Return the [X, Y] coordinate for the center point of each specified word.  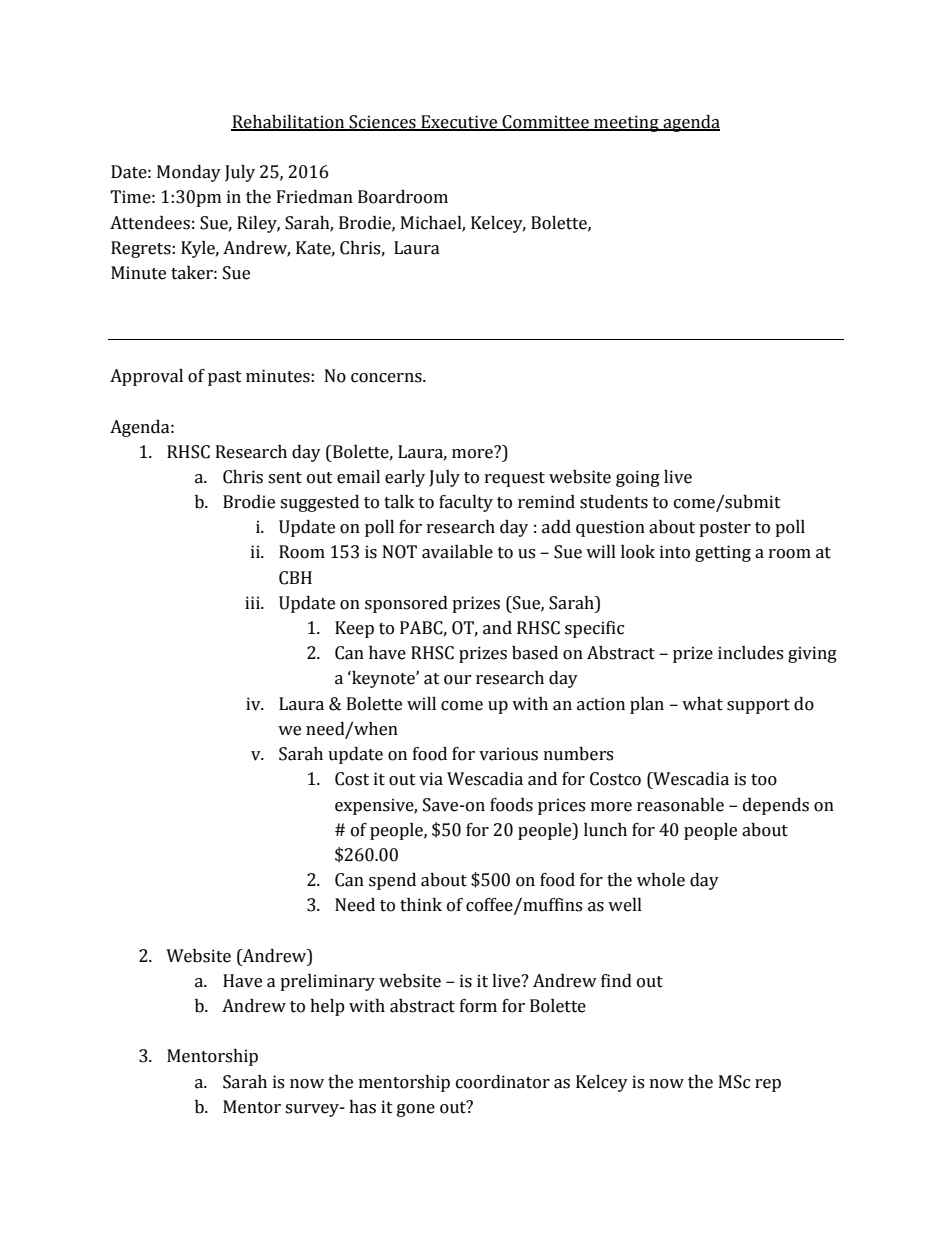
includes [750, 653]
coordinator [503, 1082]
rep [768, 1085]
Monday [189, 173]
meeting [626, 123]
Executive [459, 123]
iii [253, 602]
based [535, 653]
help [327, 1007]
